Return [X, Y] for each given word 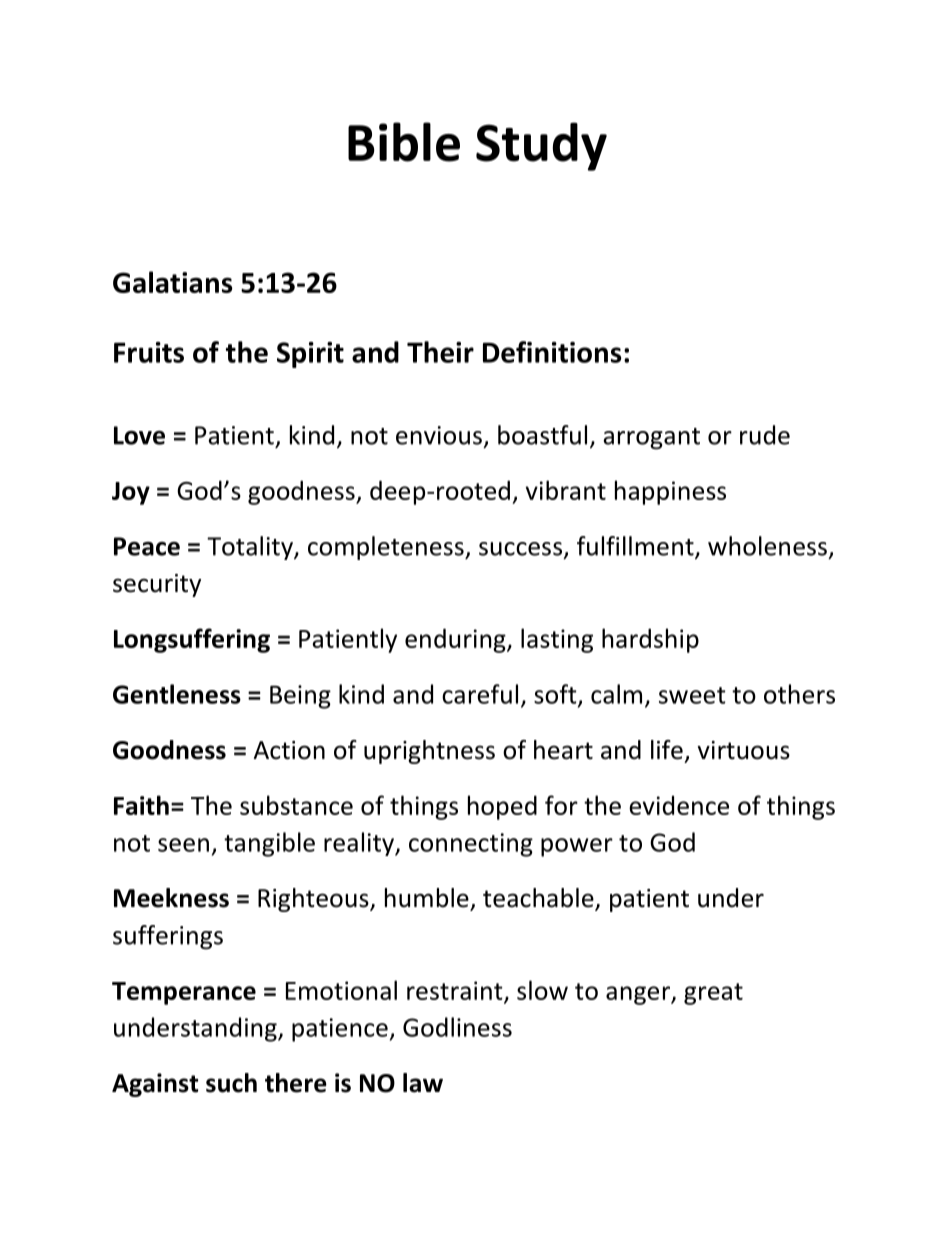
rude [765, 435]
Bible [404, 142]
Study [541, 146]
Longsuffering [192, 640]
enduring [456, 640]
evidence [679, 805]
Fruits [149, 352]
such [231, 1083]
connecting [471, 845]
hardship [650, 640]
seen [183, 845]
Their [440, 352]
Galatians [173, 282]
